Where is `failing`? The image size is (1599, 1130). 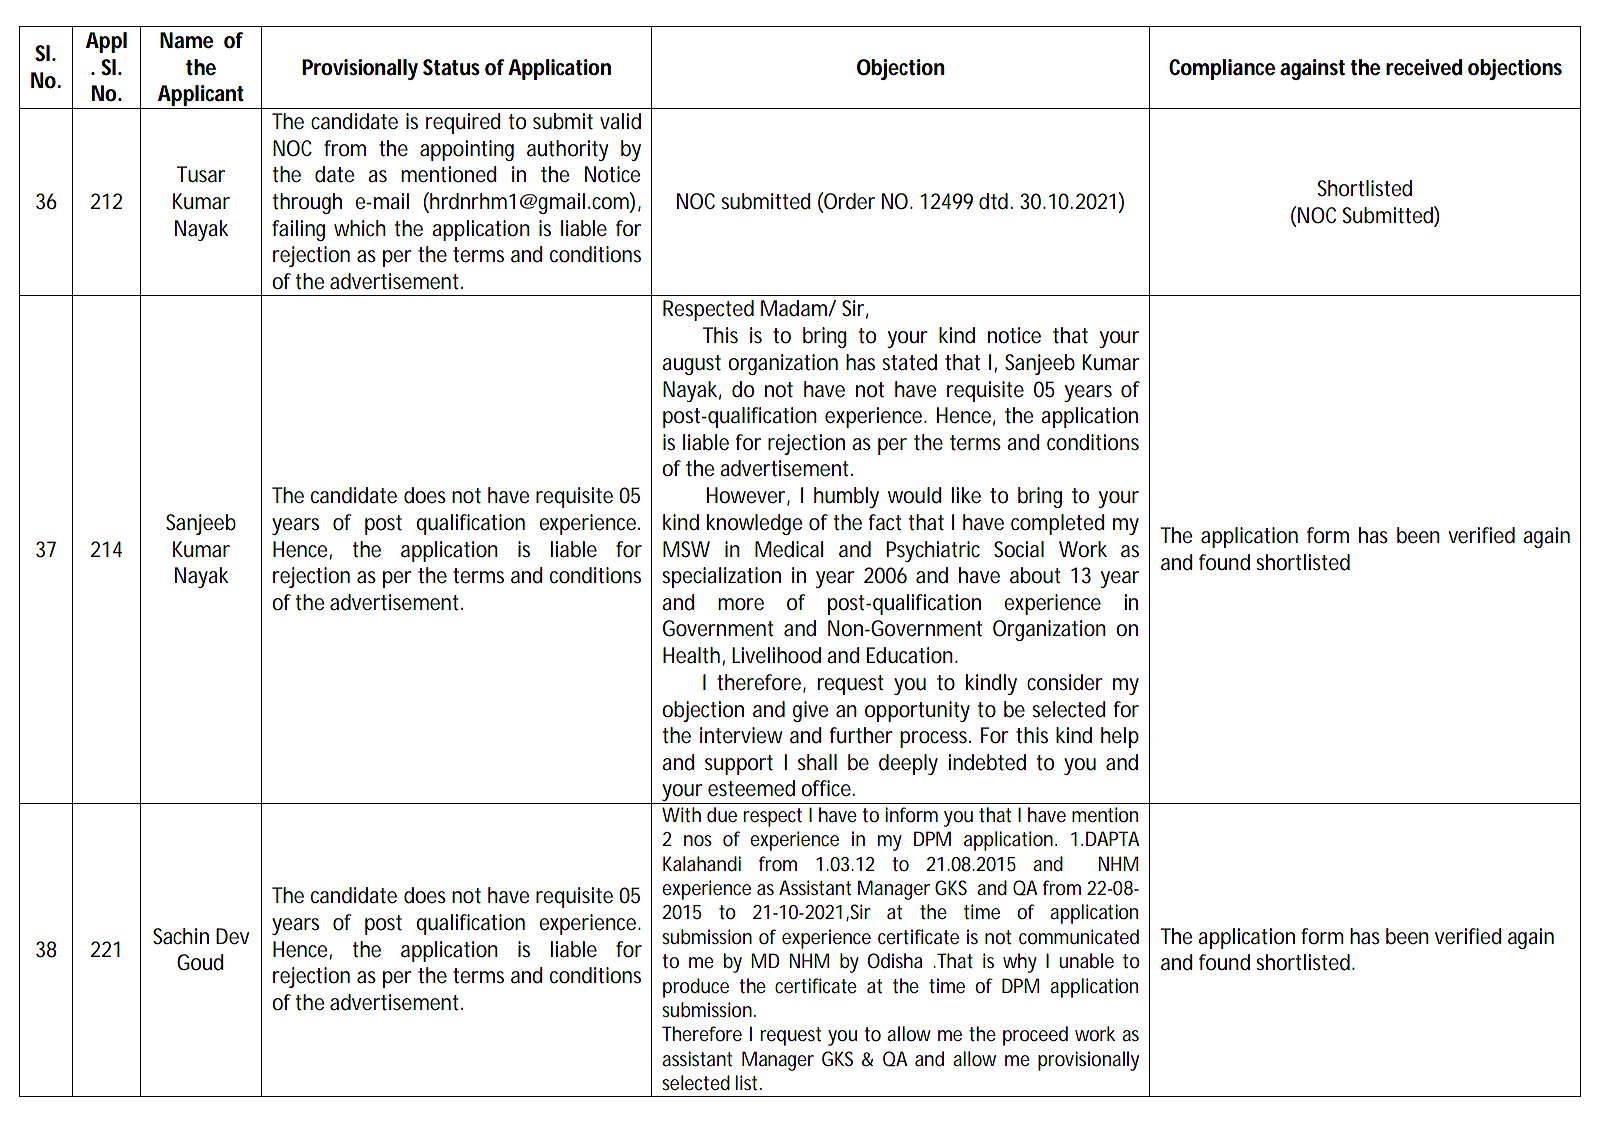
failing is located at coordinates (298, 230).
